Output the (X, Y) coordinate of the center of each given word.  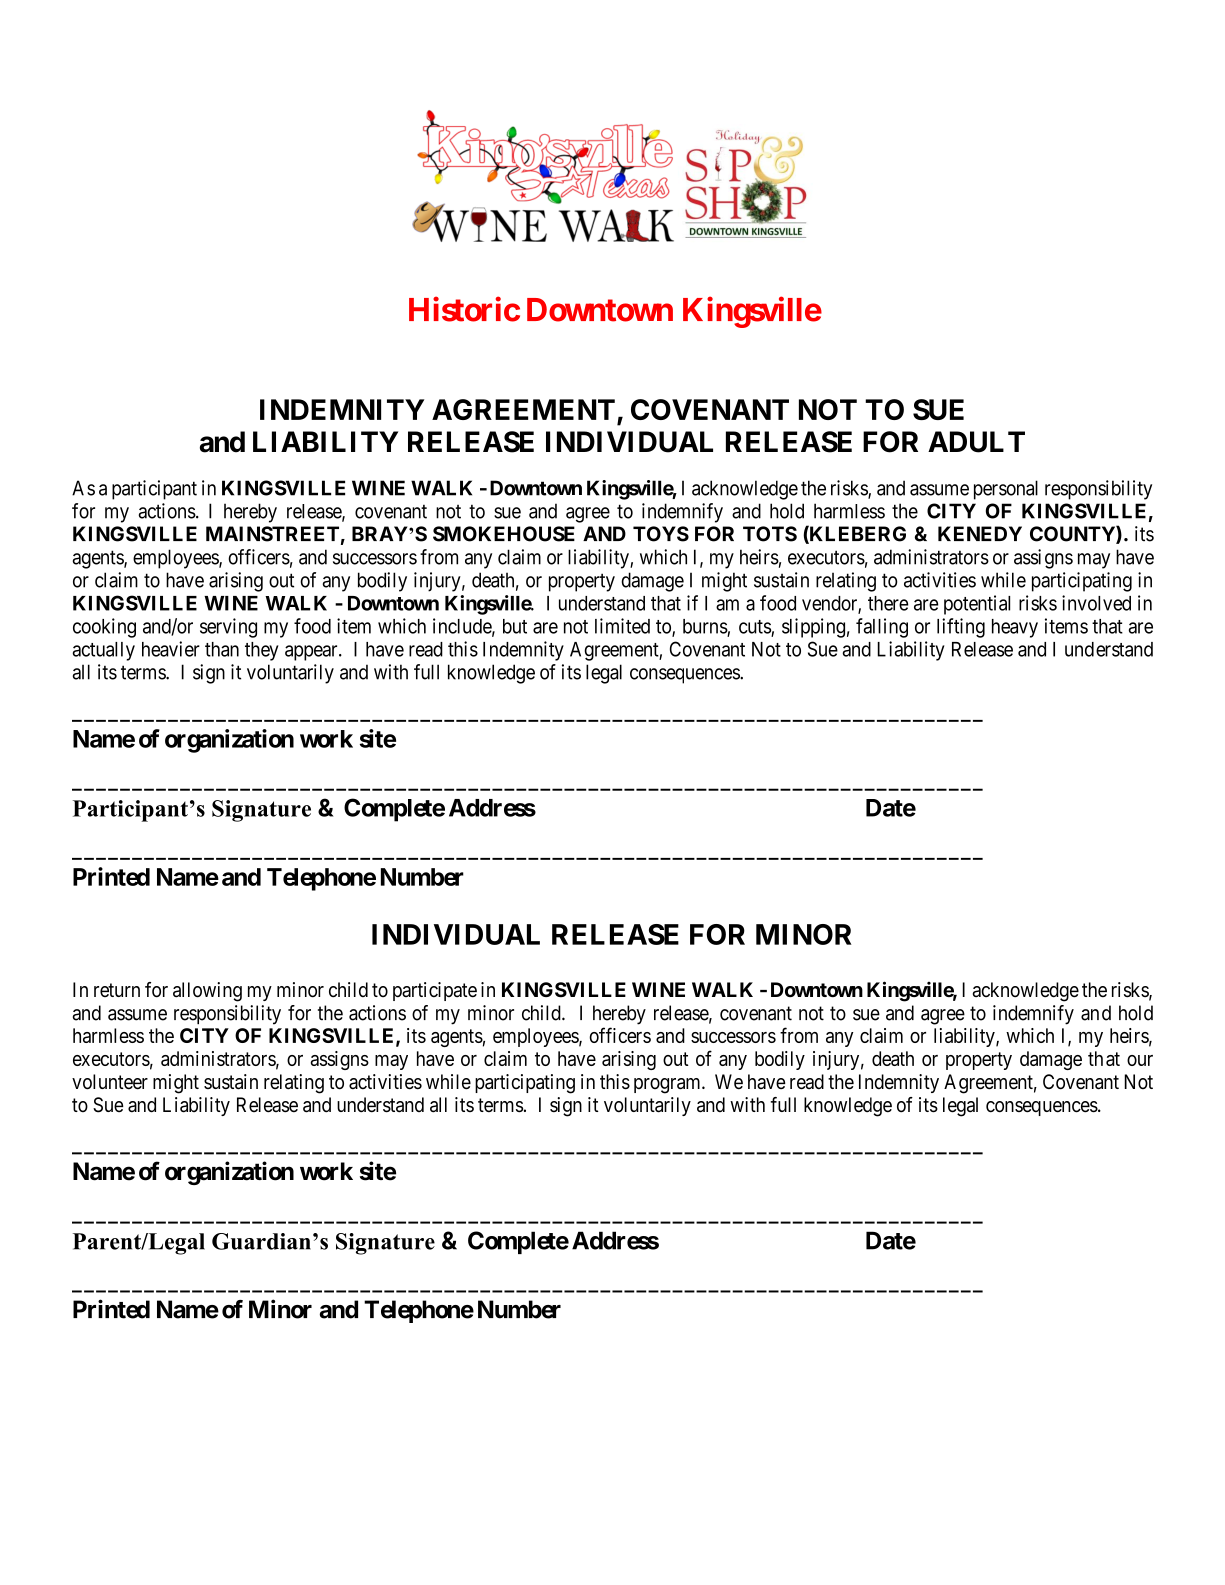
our (1140, 1060)
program (668, 1086)
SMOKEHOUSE (504, 534)
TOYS (661, 534)
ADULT (976, 442)
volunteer (110, 1082)
